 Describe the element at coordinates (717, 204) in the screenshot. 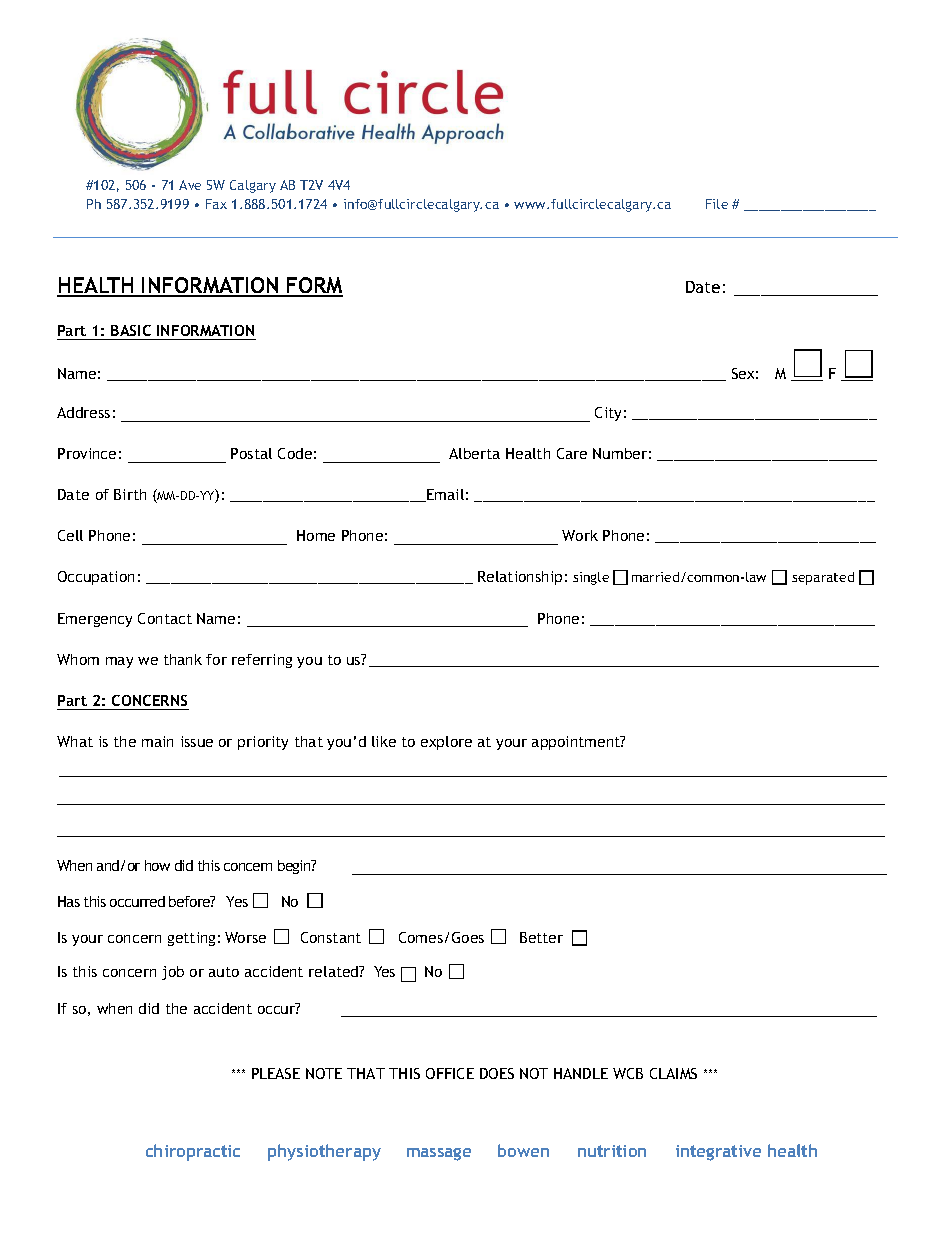

I see `File` at that location.
